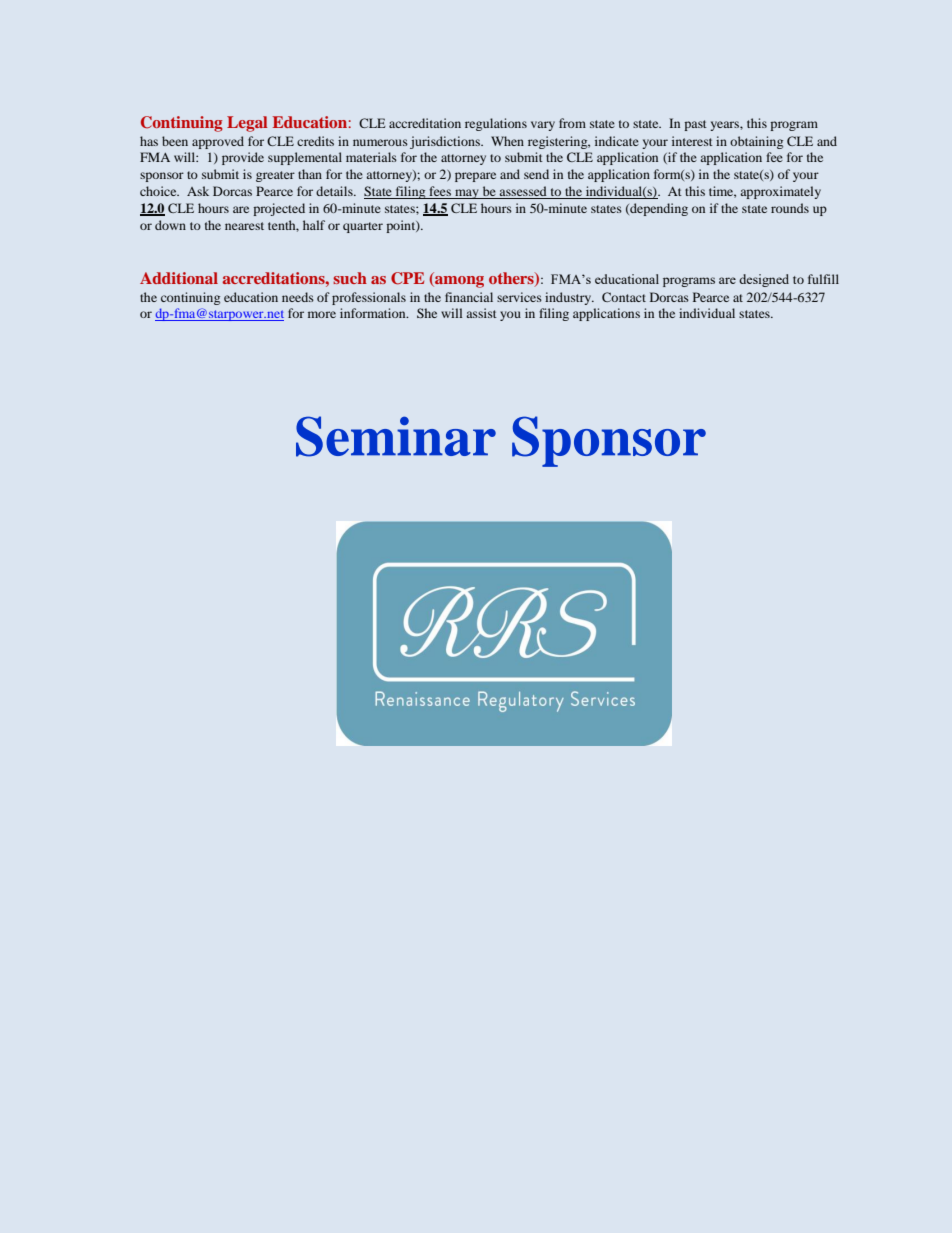  What do you see at coordinates (458, 282) in the screenshot?
I see `among` at bounding box center [458, 282].
